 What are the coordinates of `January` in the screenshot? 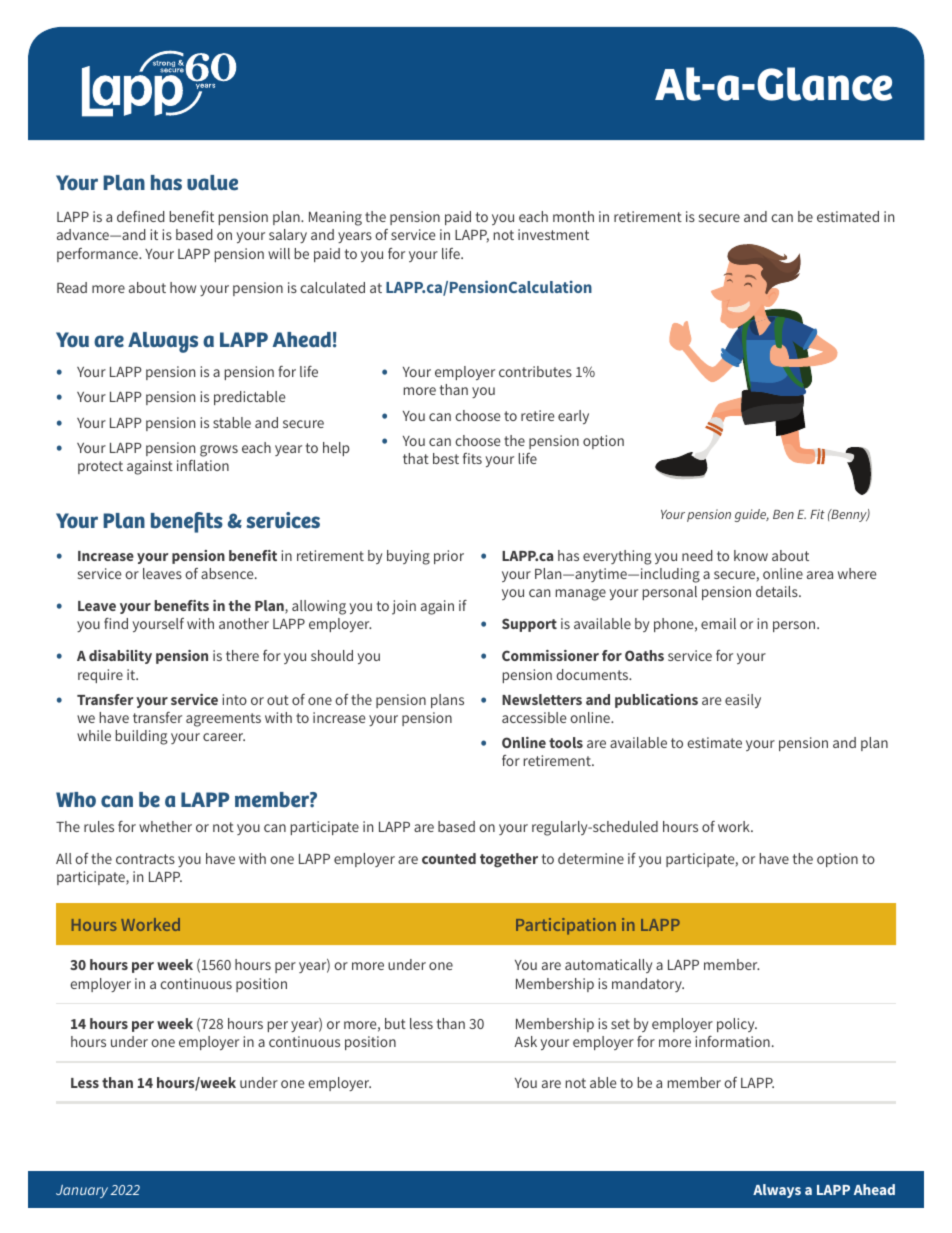 It's located at (82, 1191).
